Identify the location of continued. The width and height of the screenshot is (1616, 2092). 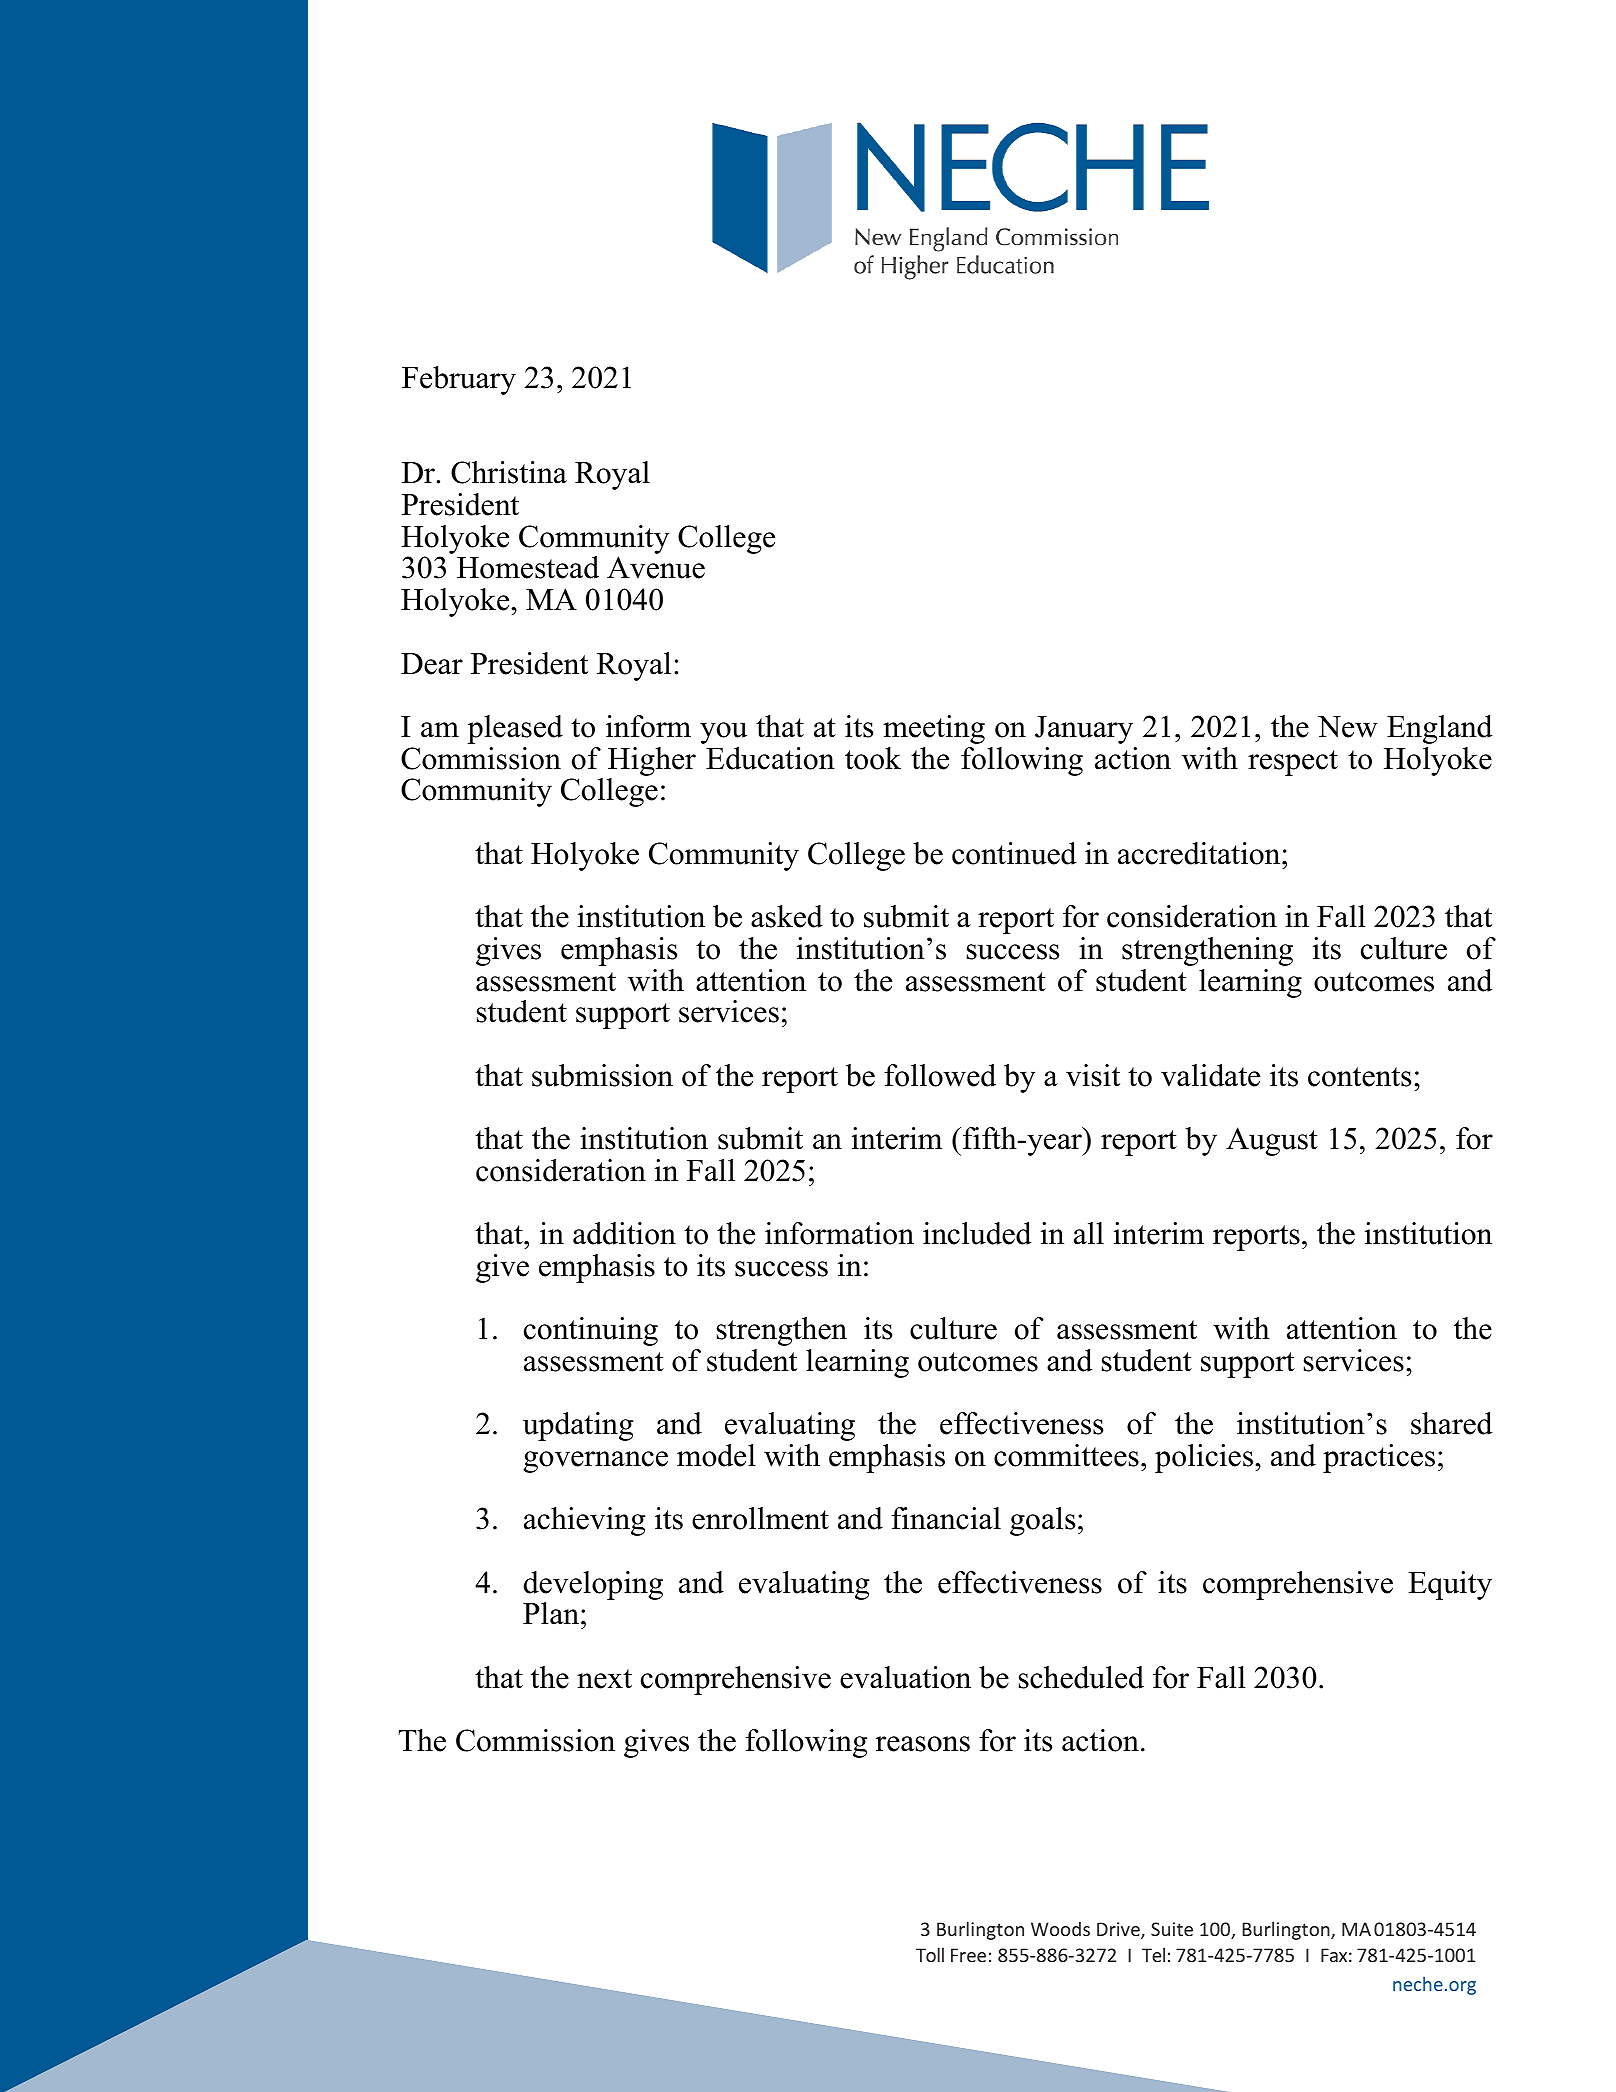
(1014, 853).
